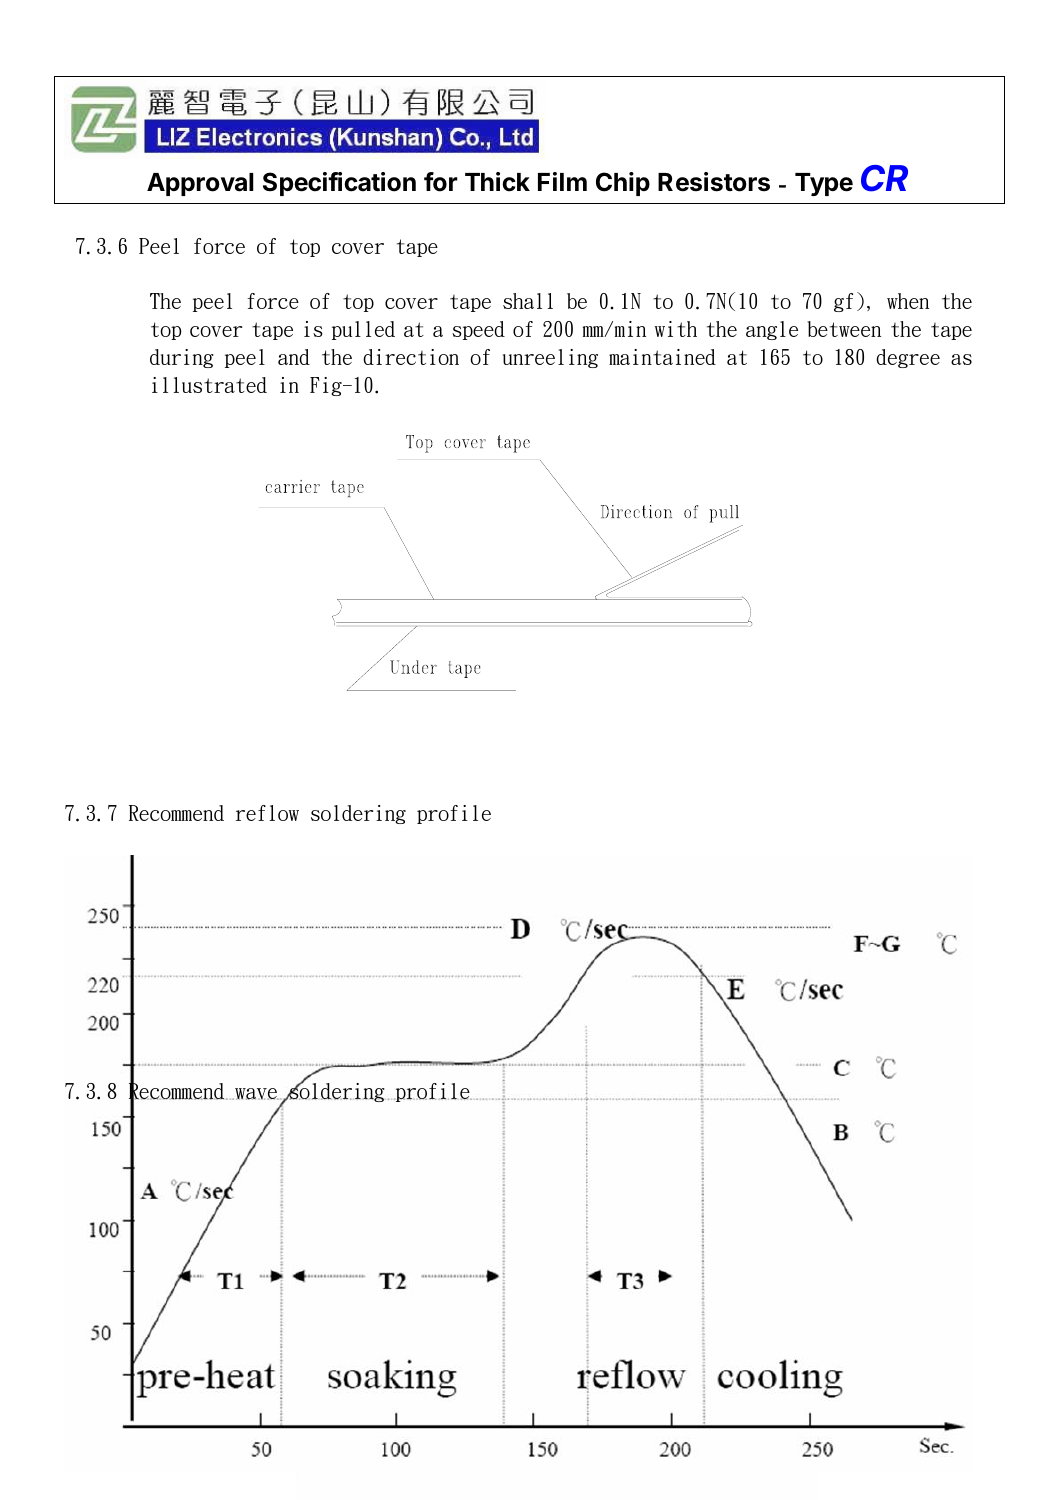  I want to click on reflow, so click(267, 813).
